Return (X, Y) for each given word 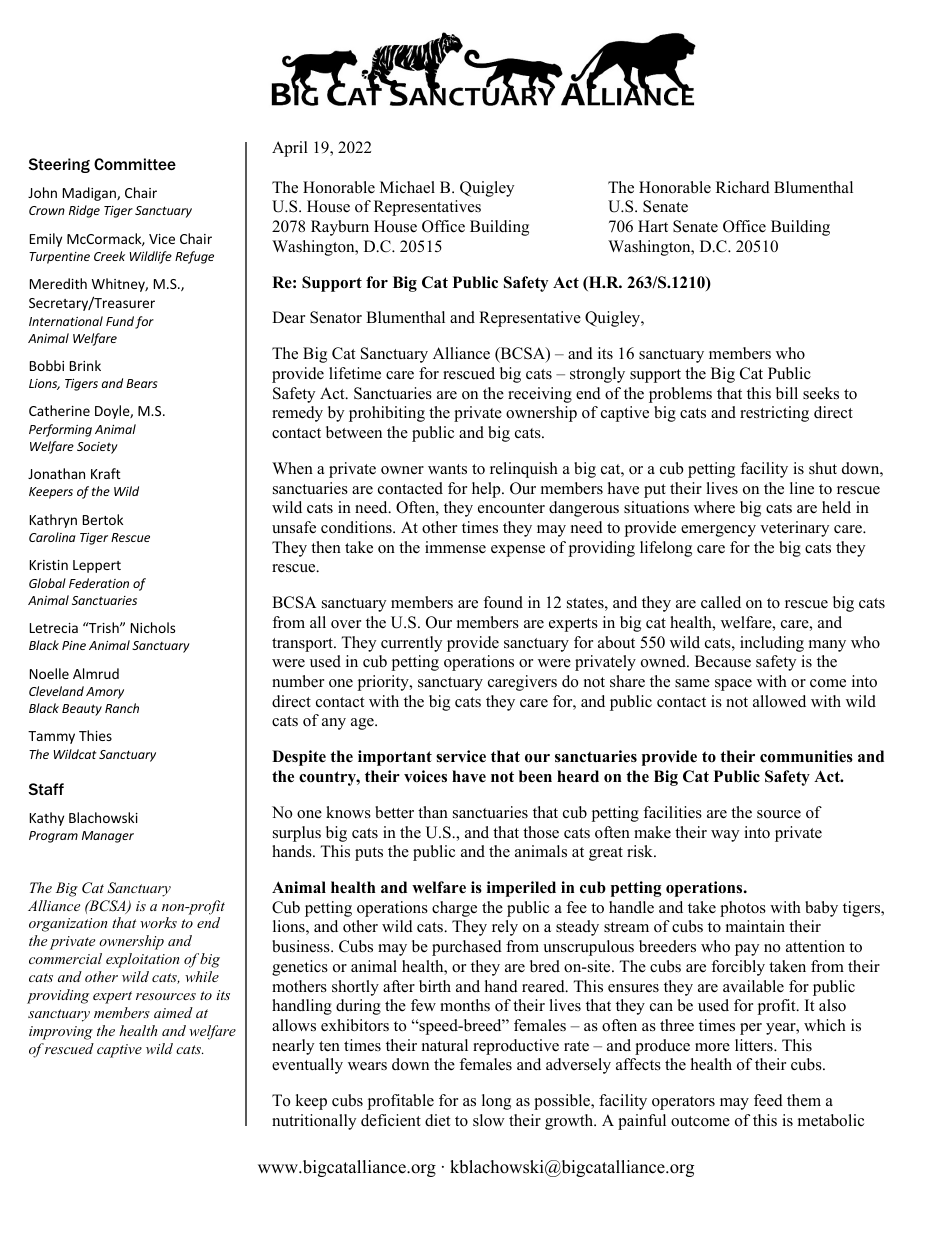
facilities (672, 812)
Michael (407, 187)
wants (447, 469)
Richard (743, 187)
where (714, 507)
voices (425, 776)
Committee (135, 164)
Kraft (106, 473)
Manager (108, 837)
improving (61, 1033)
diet (437, 1120)
